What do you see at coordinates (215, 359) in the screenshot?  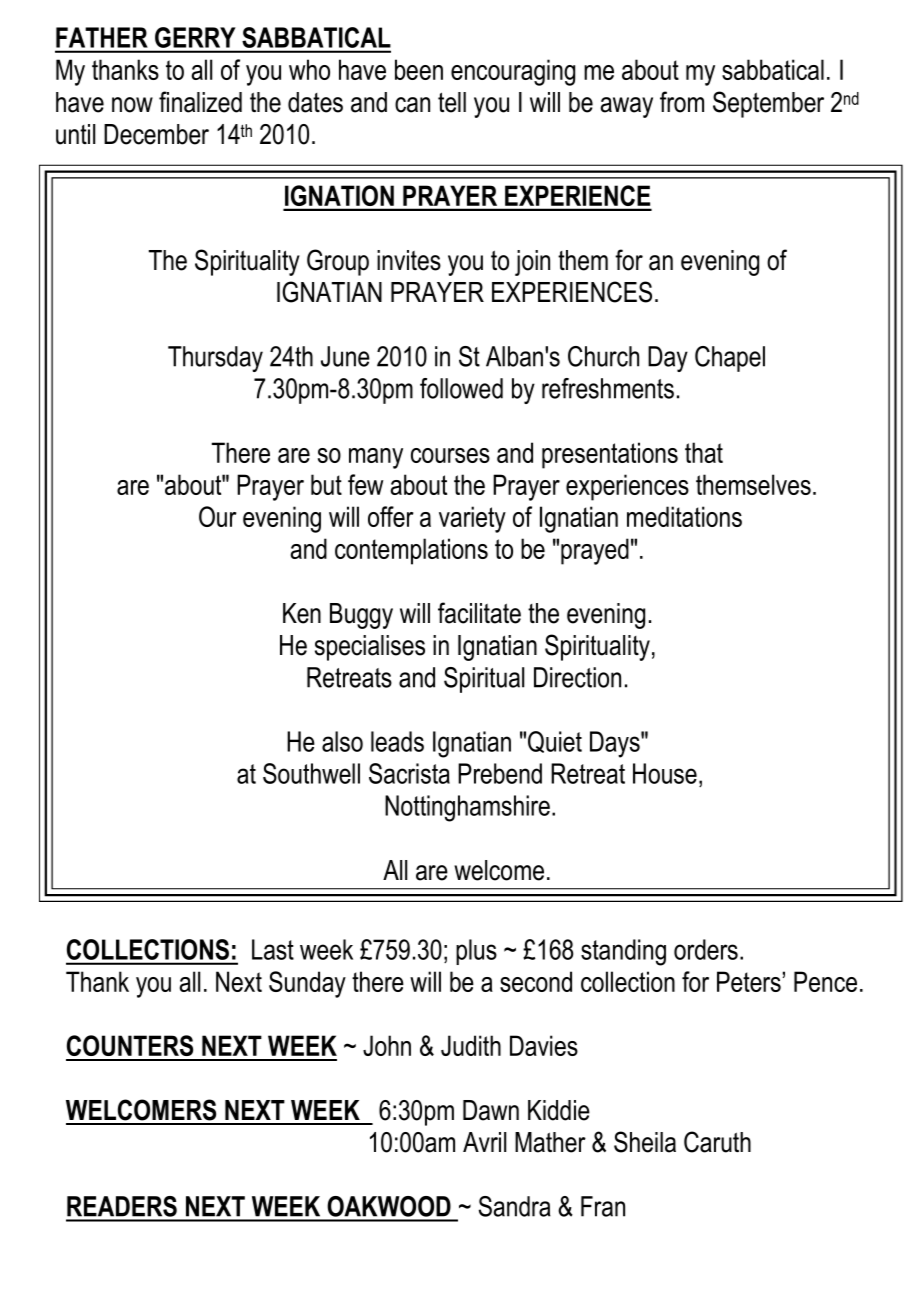 I see `Thursday` at bounding box center [215, 359].
